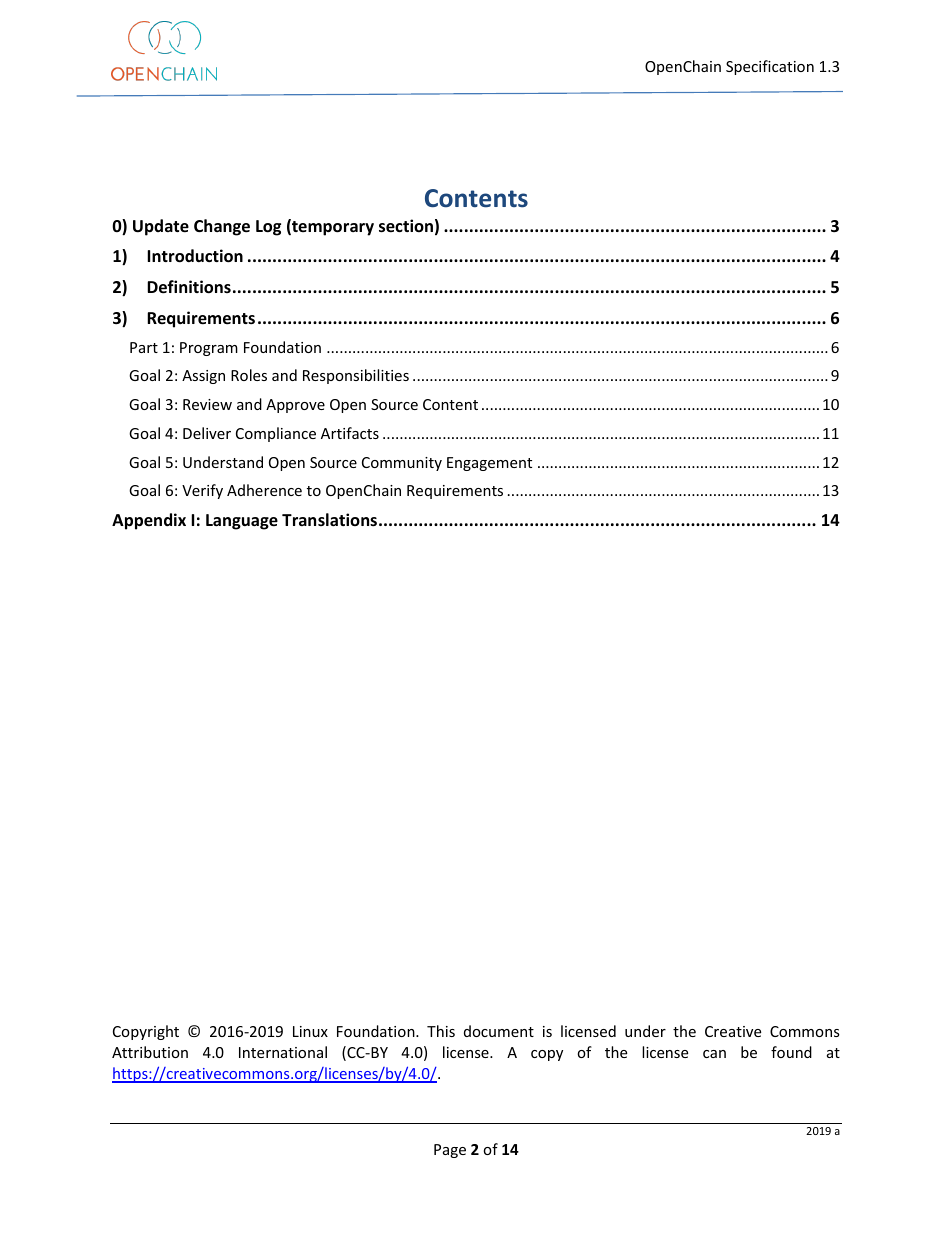 The image size is (952, 1233). What do you see at coordinates (770, 67) in the screenshot?
I see `Specification` at bounding box center [770, 67].
